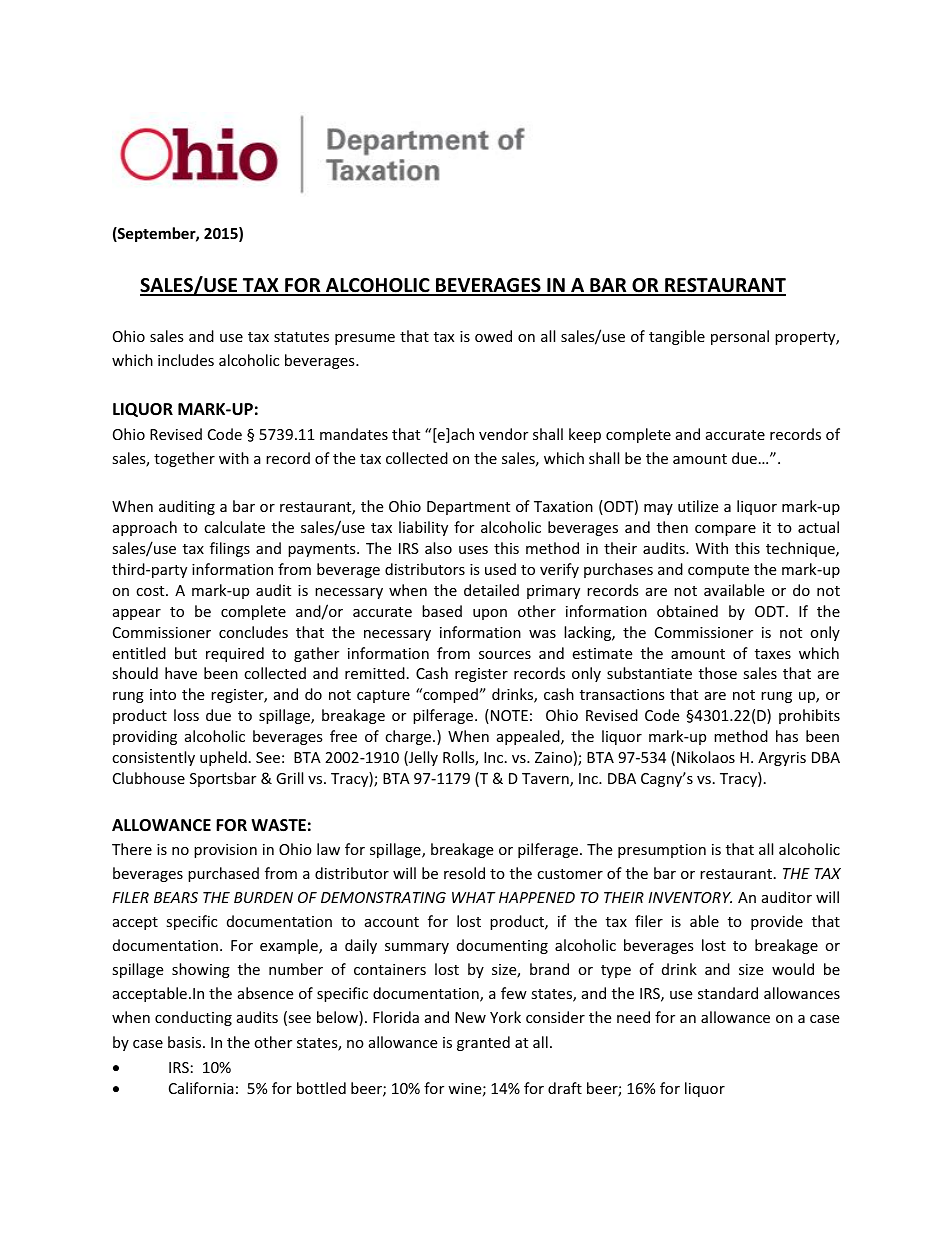 This page has width=952, height=1233. Describe the element at coordinates (186, 360) in the page. I see `includes` at that location.
